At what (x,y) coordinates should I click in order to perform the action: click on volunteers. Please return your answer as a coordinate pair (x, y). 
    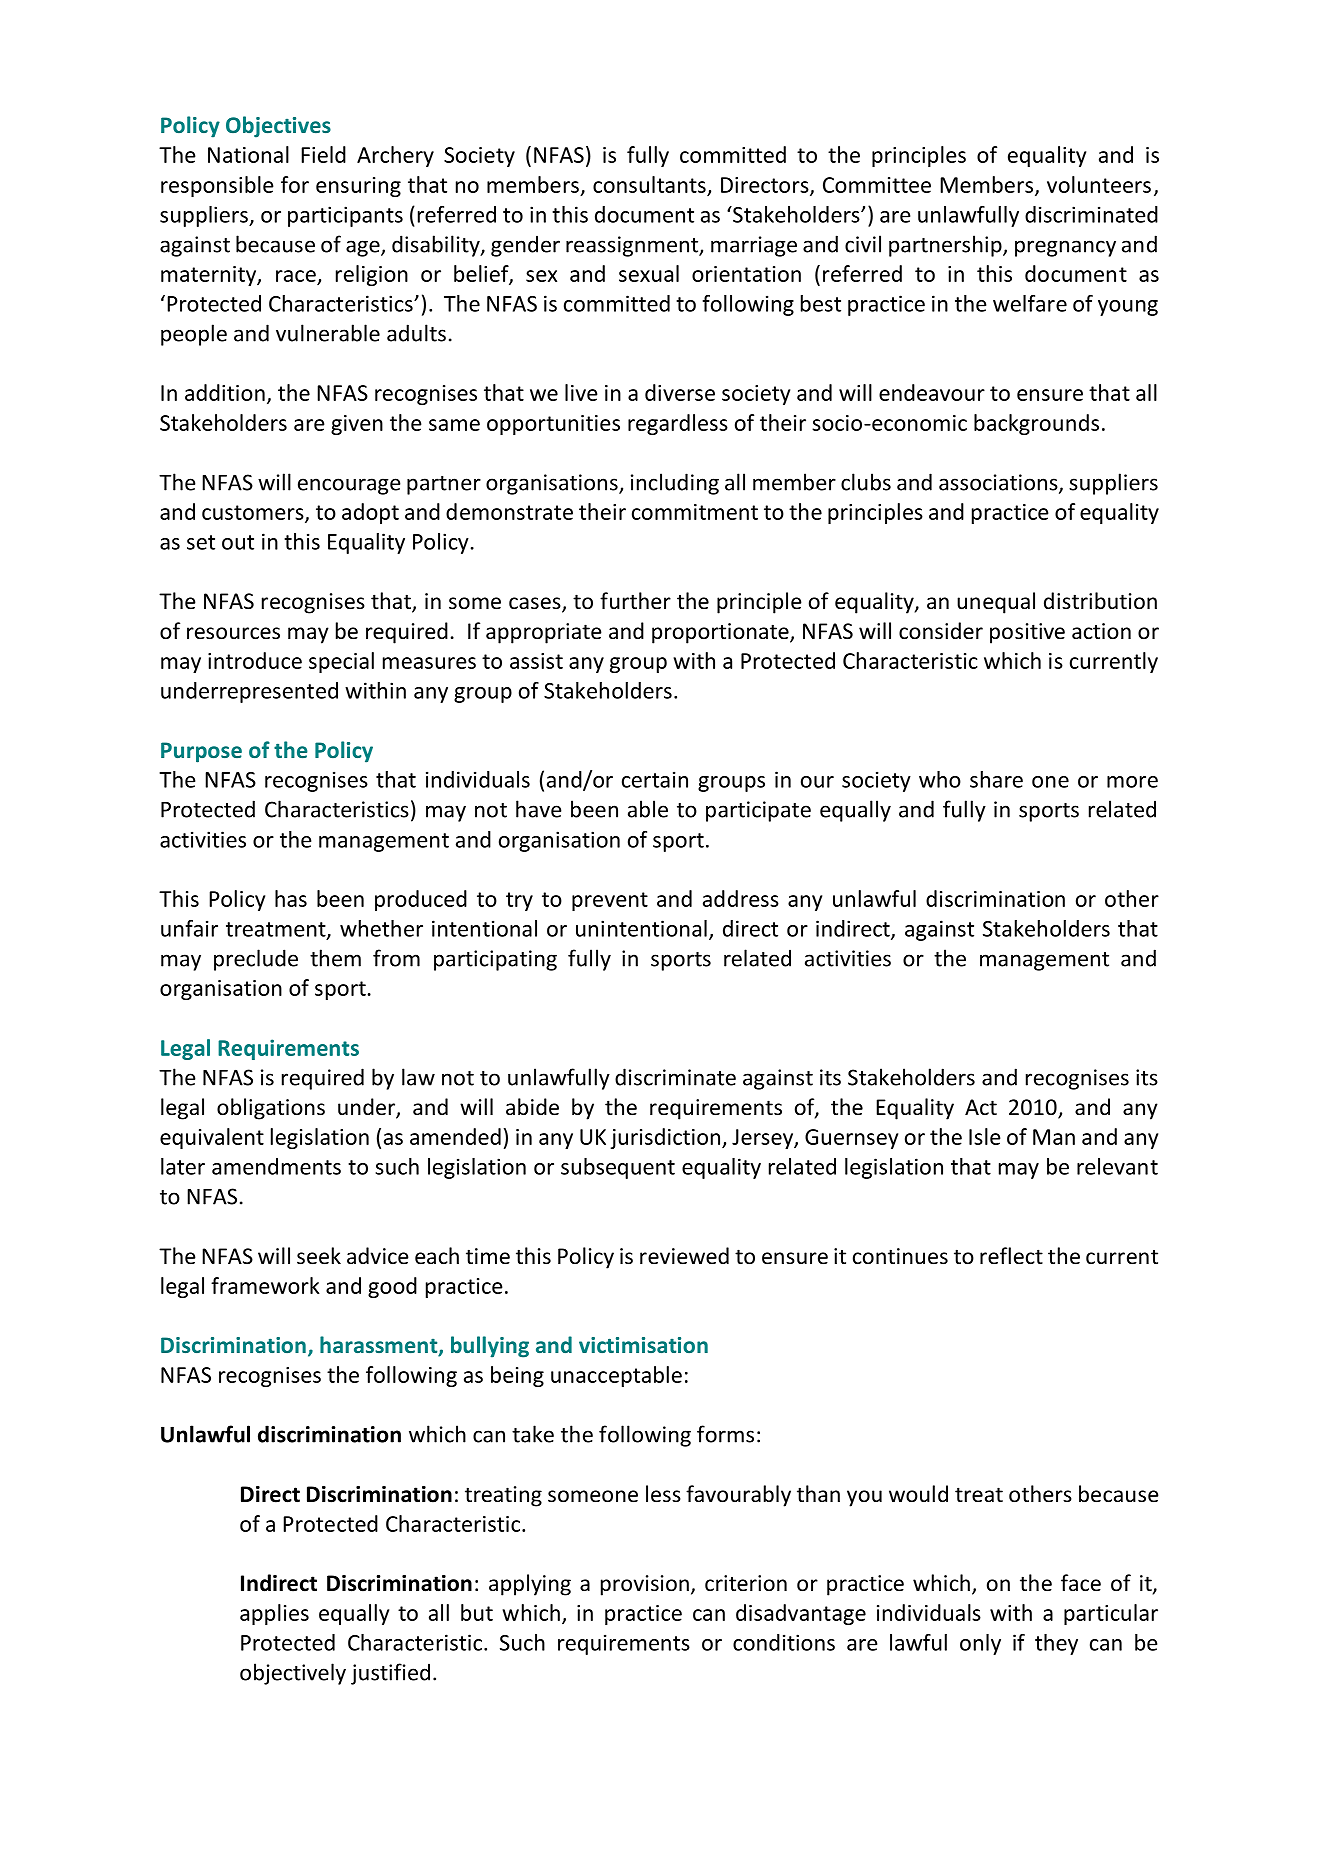
    Looking at the image, I should click on (1099, 184).
